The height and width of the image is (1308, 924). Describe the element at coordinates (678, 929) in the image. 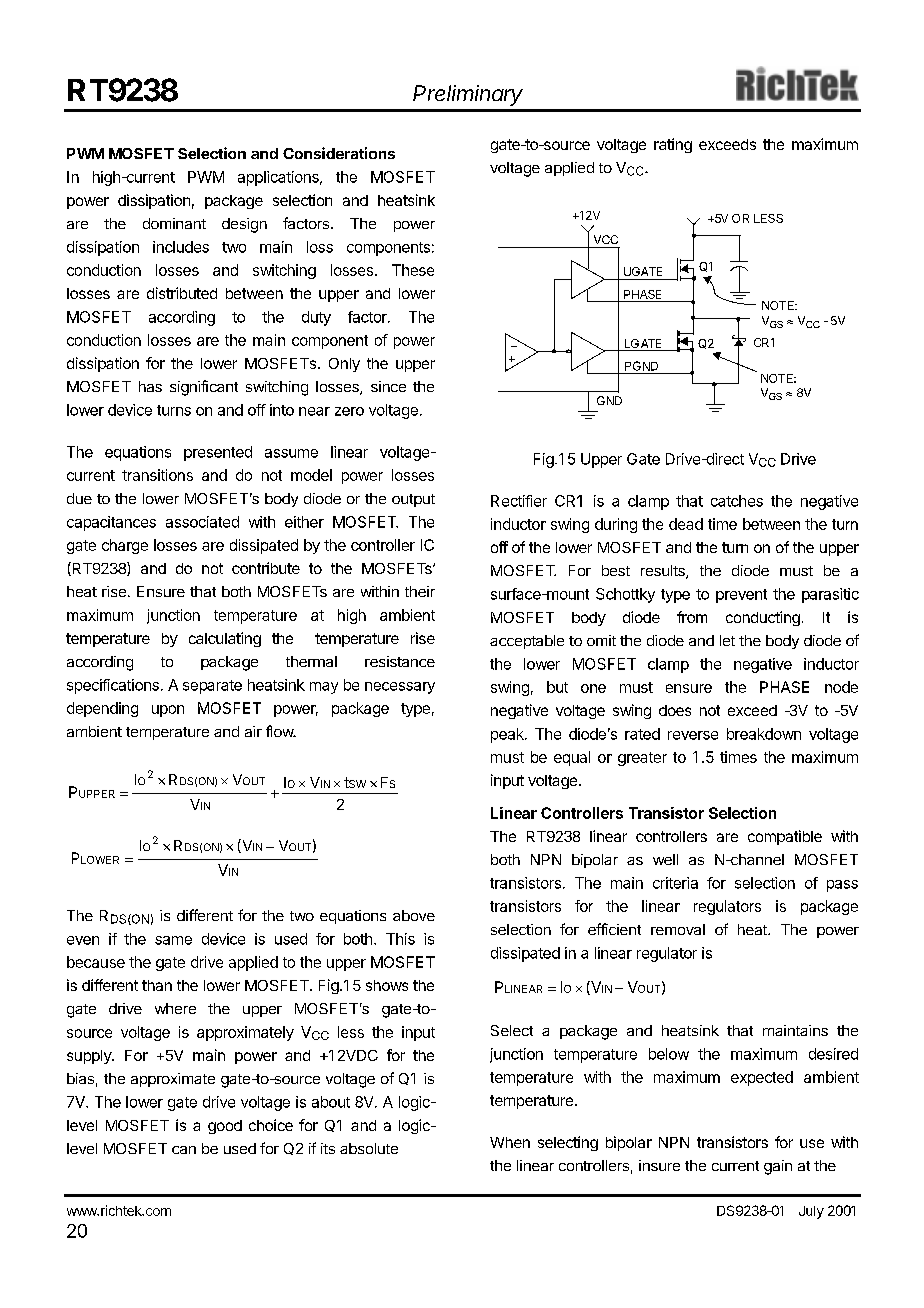

I see `removal` at that location.
